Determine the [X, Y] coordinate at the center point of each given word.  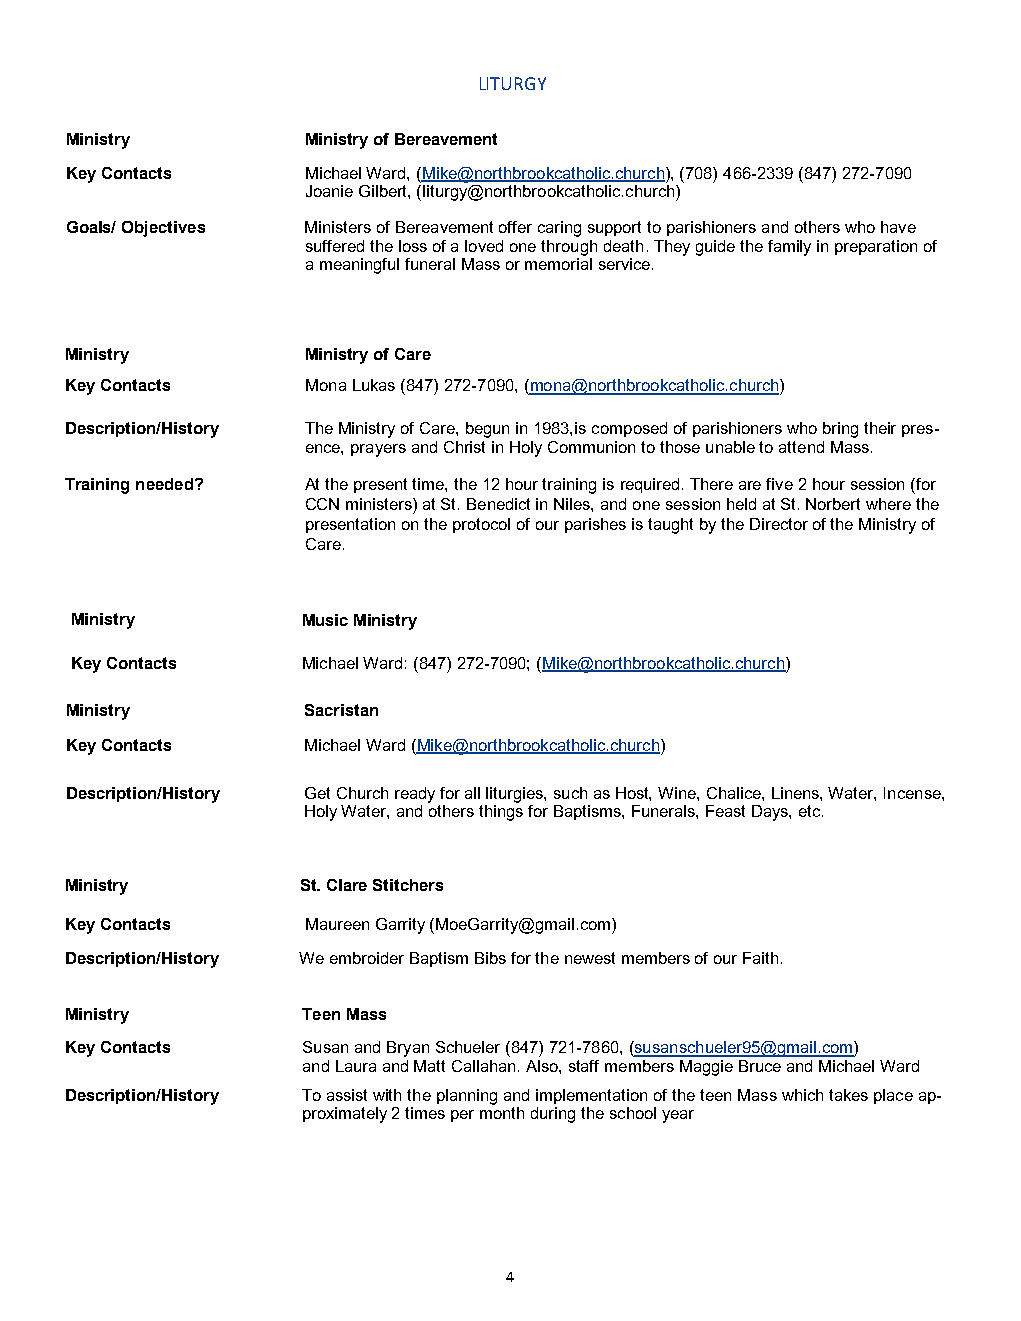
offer [515, 227]
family [789, 248]
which [802, 1095]
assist [347, 1095]
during [553, 1115]
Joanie [329, 191]
